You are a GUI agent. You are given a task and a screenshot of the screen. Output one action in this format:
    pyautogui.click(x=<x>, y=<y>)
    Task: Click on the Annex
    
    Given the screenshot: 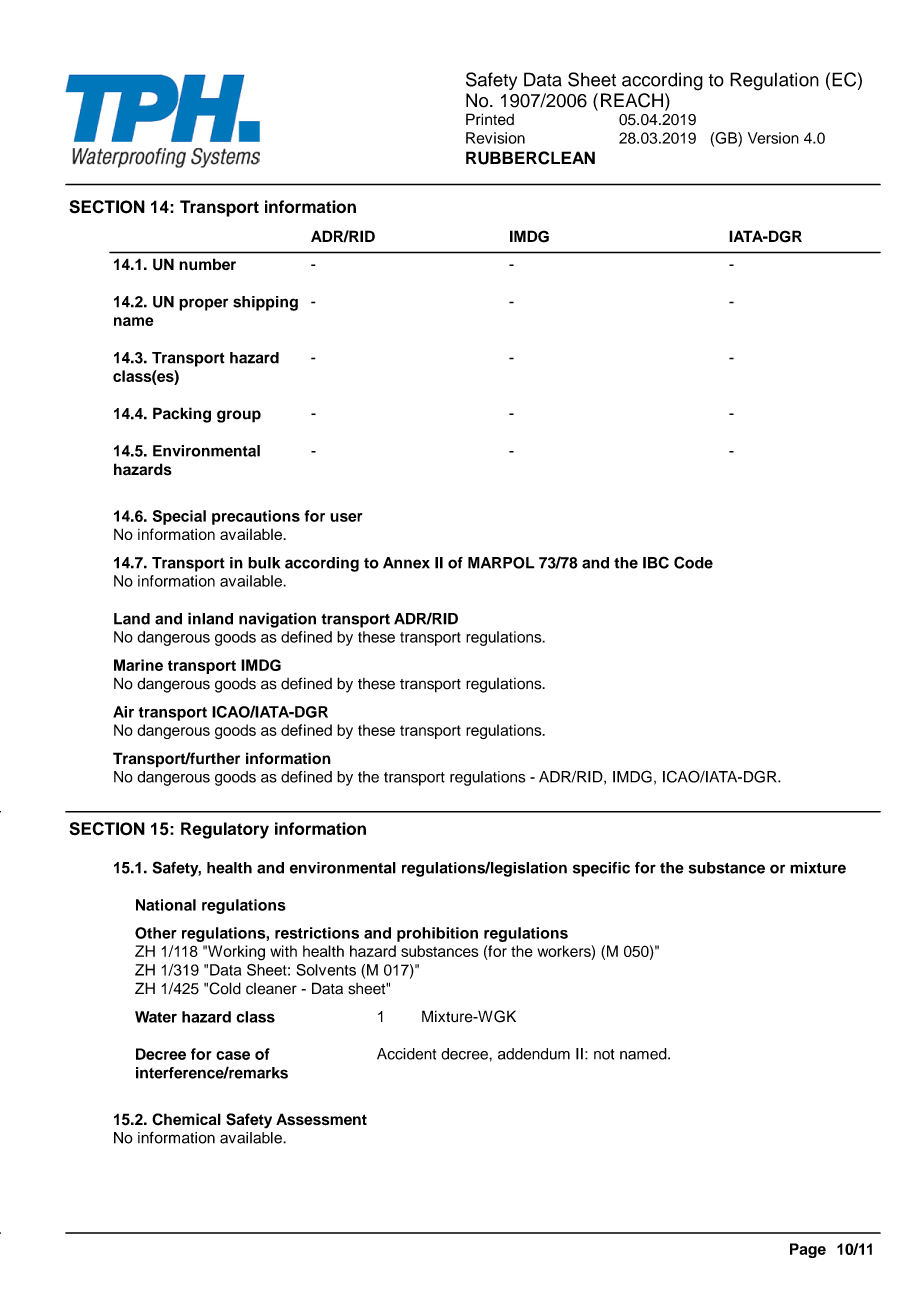 What is the action you would take?
    pyautogui.click(x=406, y=563)
